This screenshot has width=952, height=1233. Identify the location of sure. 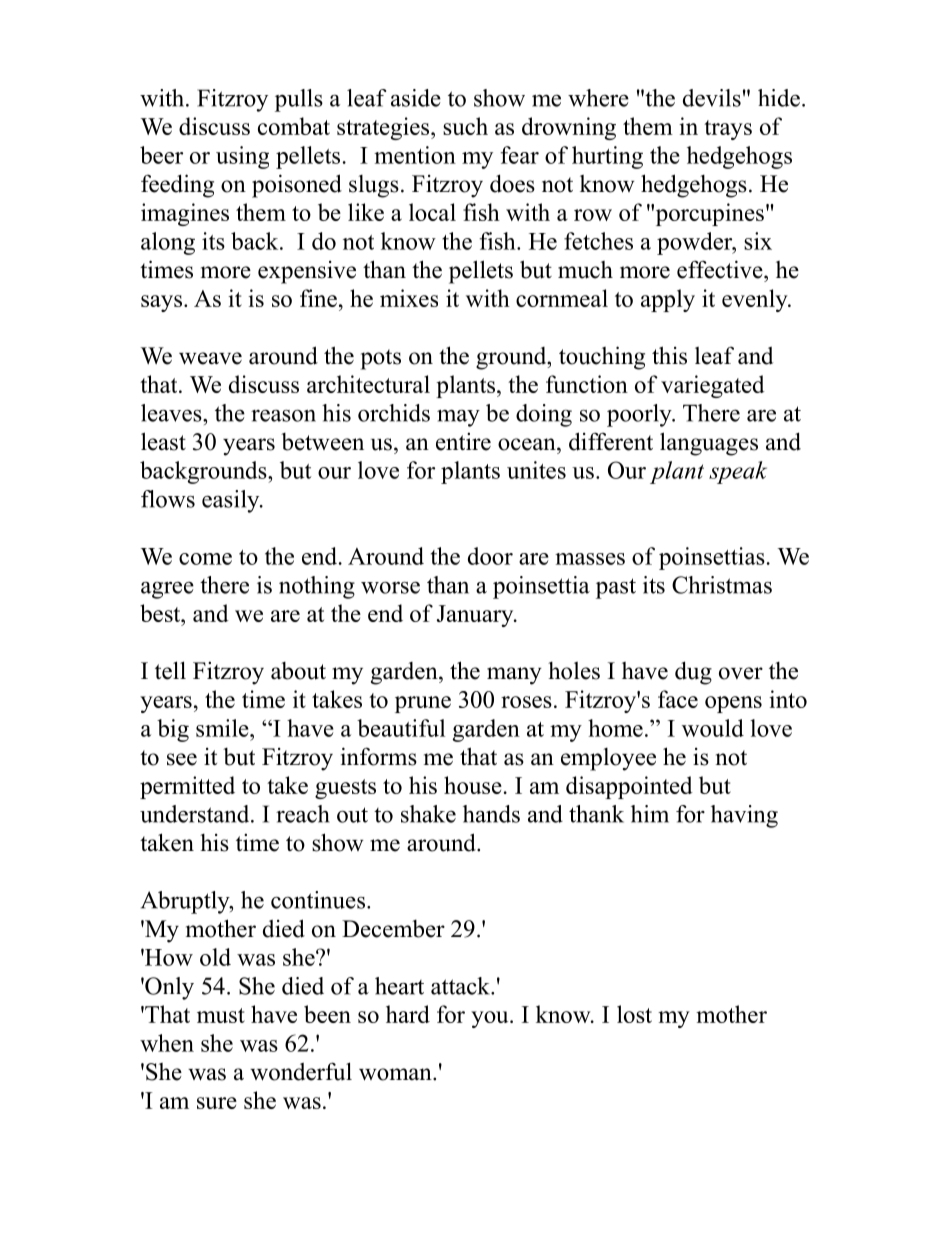
(217, 1103).
